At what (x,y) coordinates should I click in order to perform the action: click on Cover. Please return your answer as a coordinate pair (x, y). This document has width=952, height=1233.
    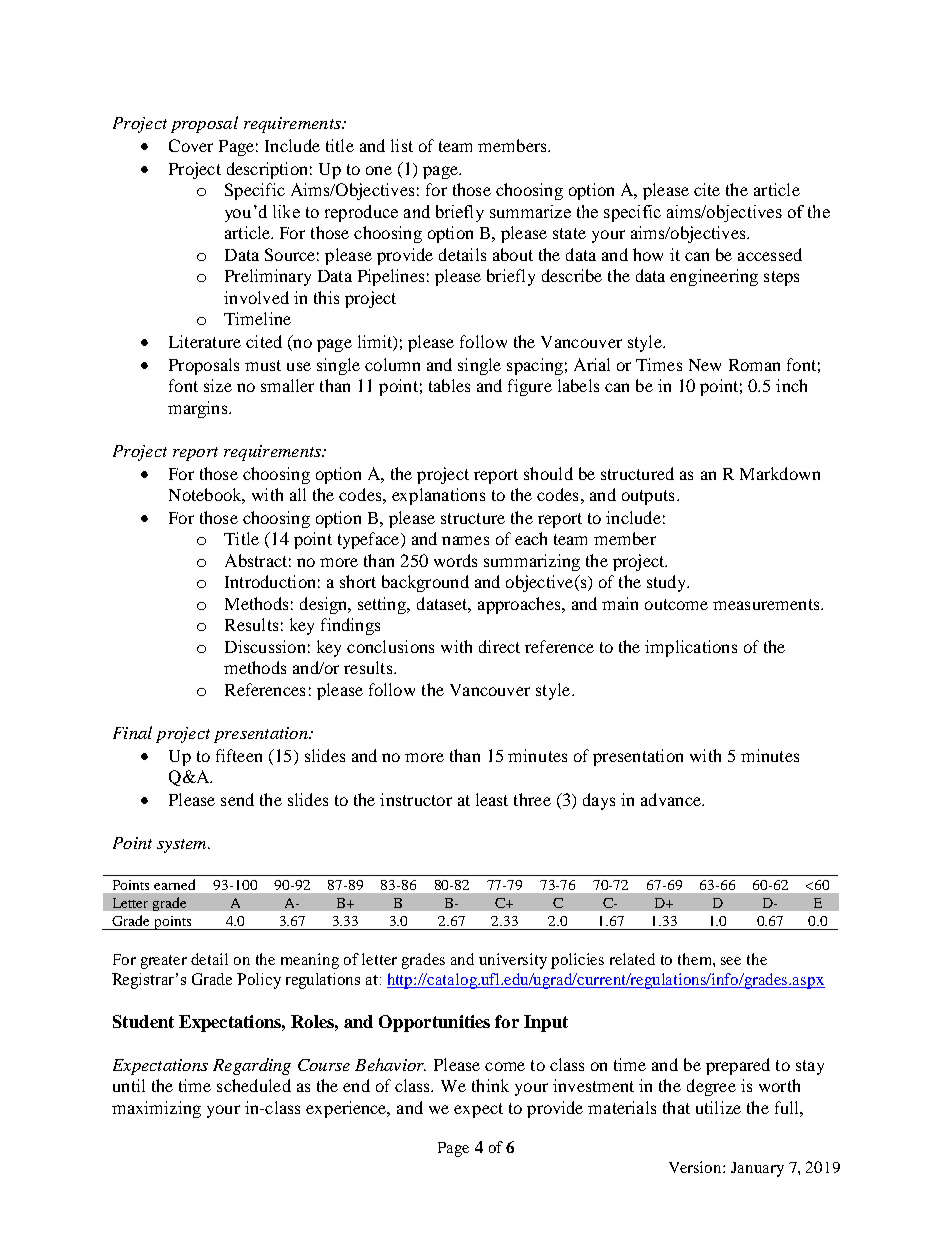
    Looking at the image, I should click on (191, 145).
